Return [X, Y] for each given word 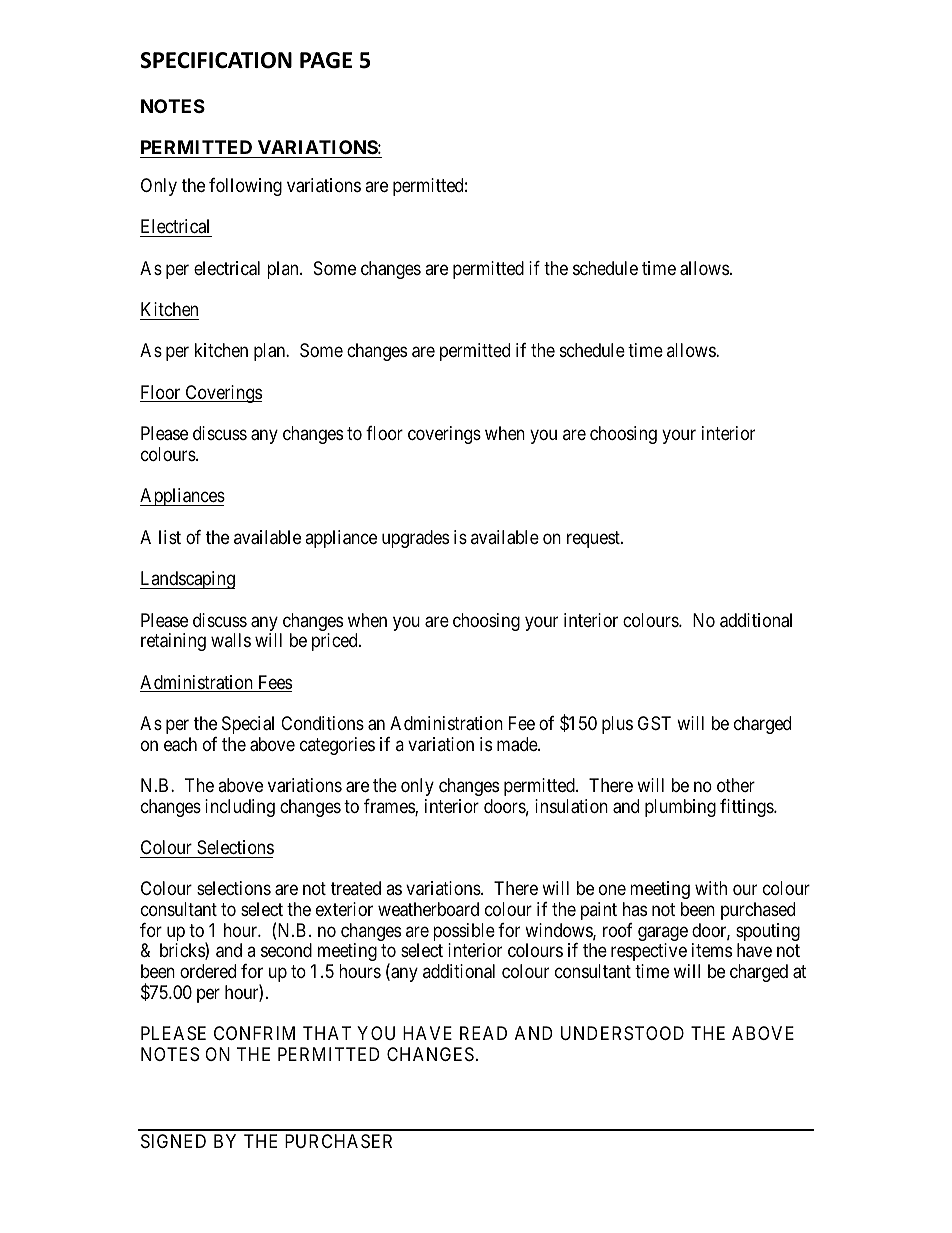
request [594, 539]
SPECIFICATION [216, 60]
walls [231, 640]
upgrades [415, 539]
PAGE [326, 60]
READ [483, 1033]
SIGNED [173, 1141]
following [245, 187]
